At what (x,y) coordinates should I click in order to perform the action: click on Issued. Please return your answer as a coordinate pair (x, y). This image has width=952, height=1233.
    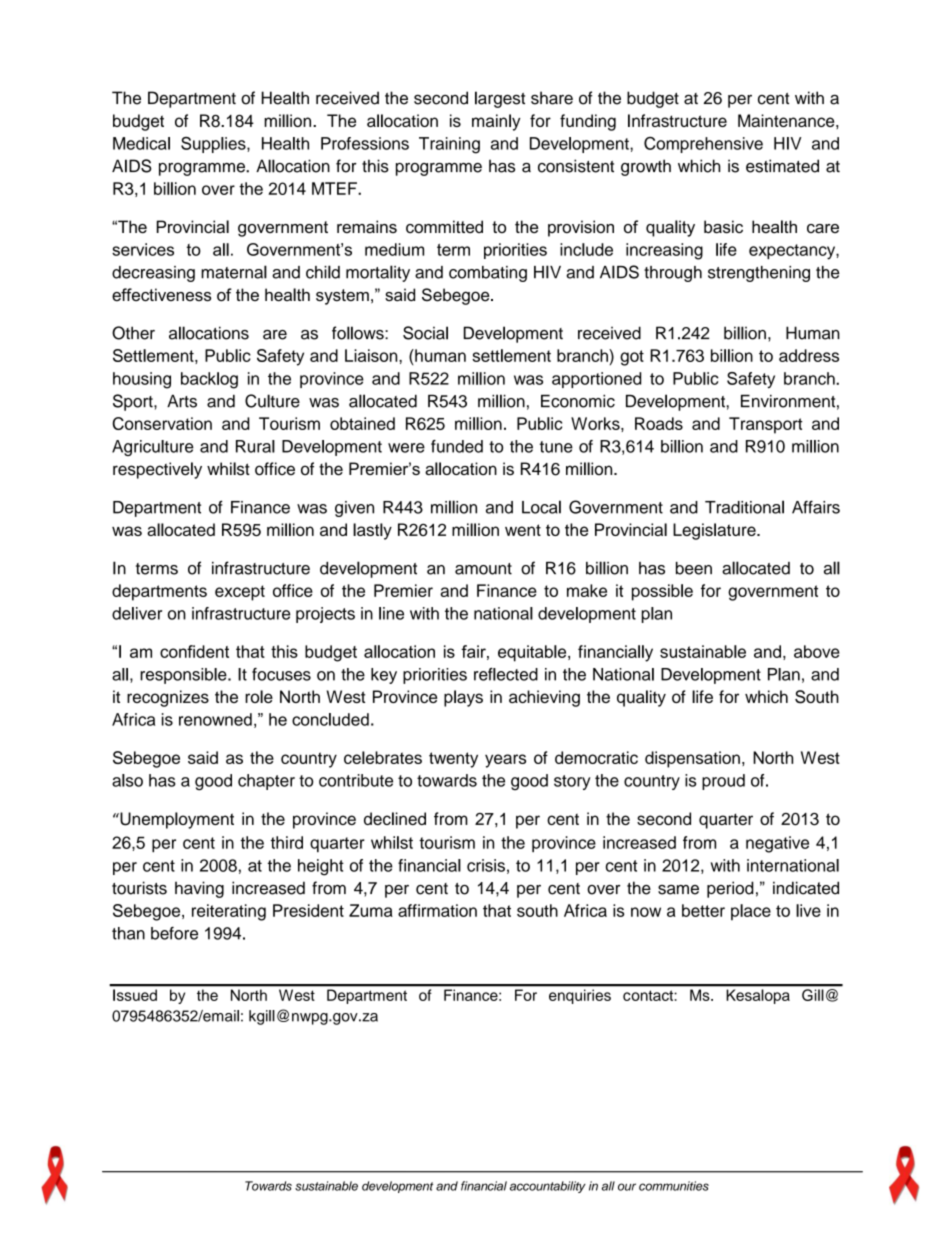
    Looking at the image, I should click on (135, 995).
